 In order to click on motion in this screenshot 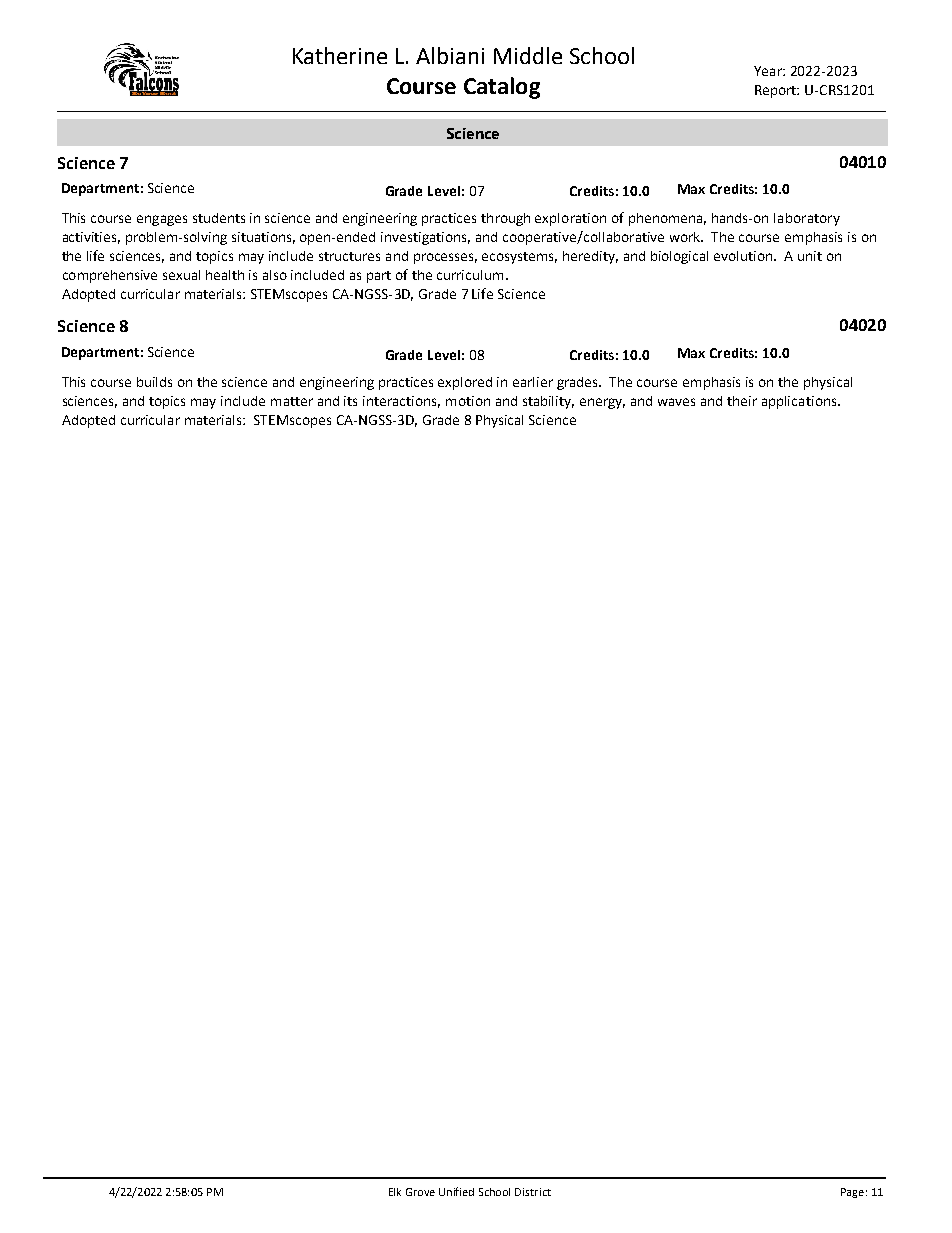, I will do `click(468, 401)`.
